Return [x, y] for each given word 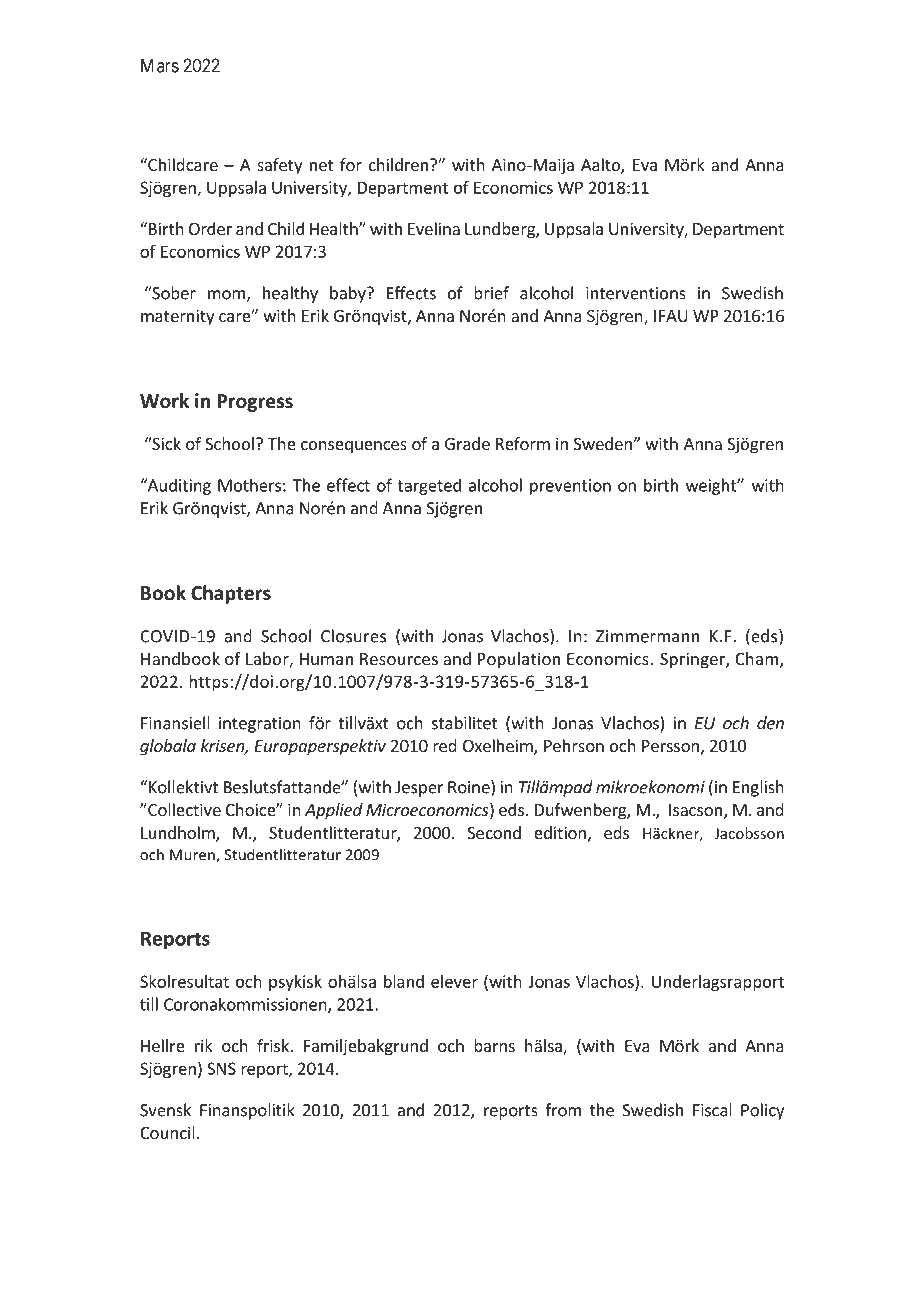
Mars [160, 65]
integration [260, 725]
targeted [429, 486]
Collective [183, 809]
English [758, 788]
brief [491, 293]
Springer [693, 660]
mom [227, 296]
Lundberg [501, 230]
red [445, 745]
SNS [221, 1068]
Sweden [603, 443]
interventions [636, 293]
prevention [570, 487]
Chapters [231, 594]
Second [494, 832]
